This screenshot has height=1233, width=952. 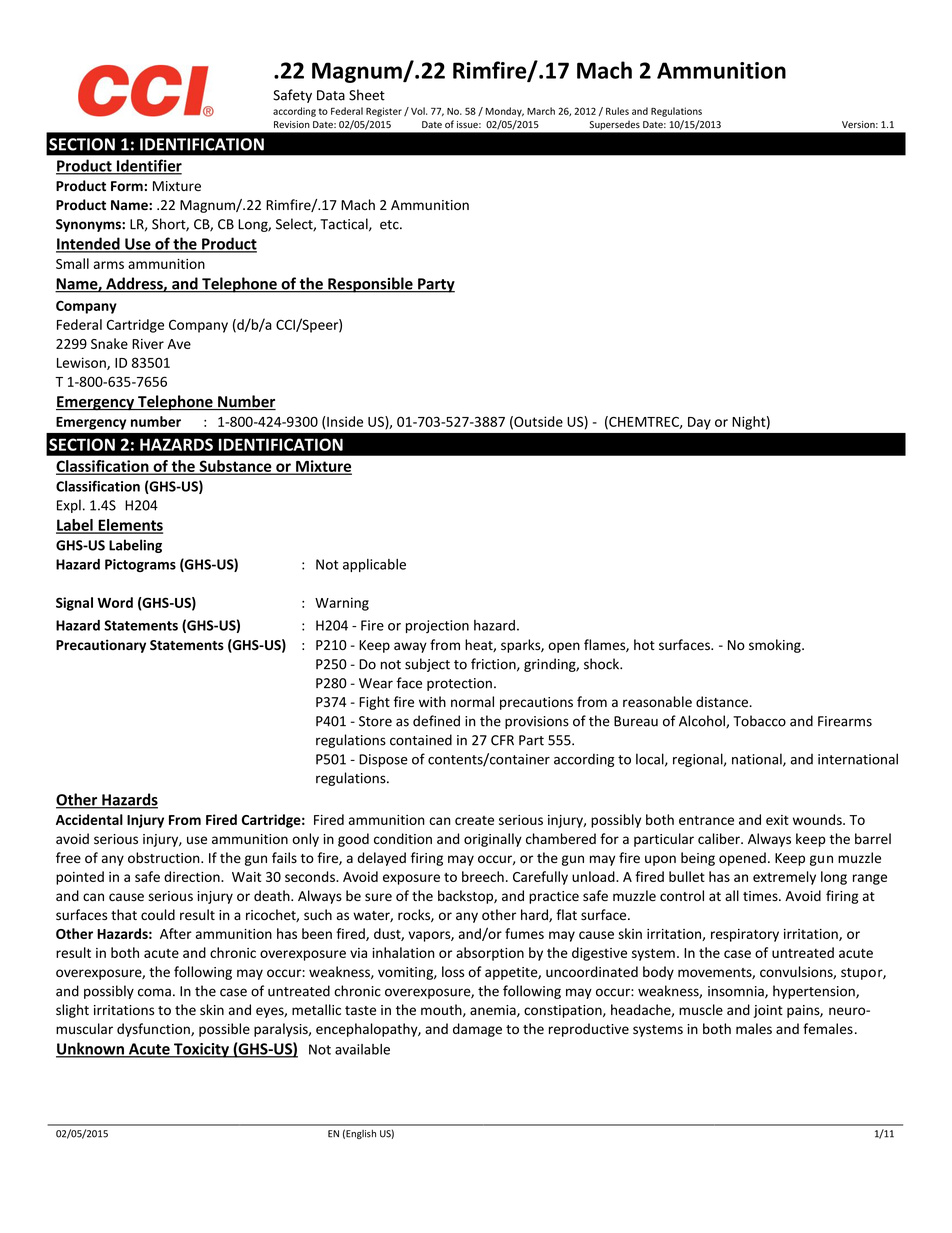 What do you see at coordinates (154, 992) in the screenshot?
I see `coma` at bounding box center [154, 992].
